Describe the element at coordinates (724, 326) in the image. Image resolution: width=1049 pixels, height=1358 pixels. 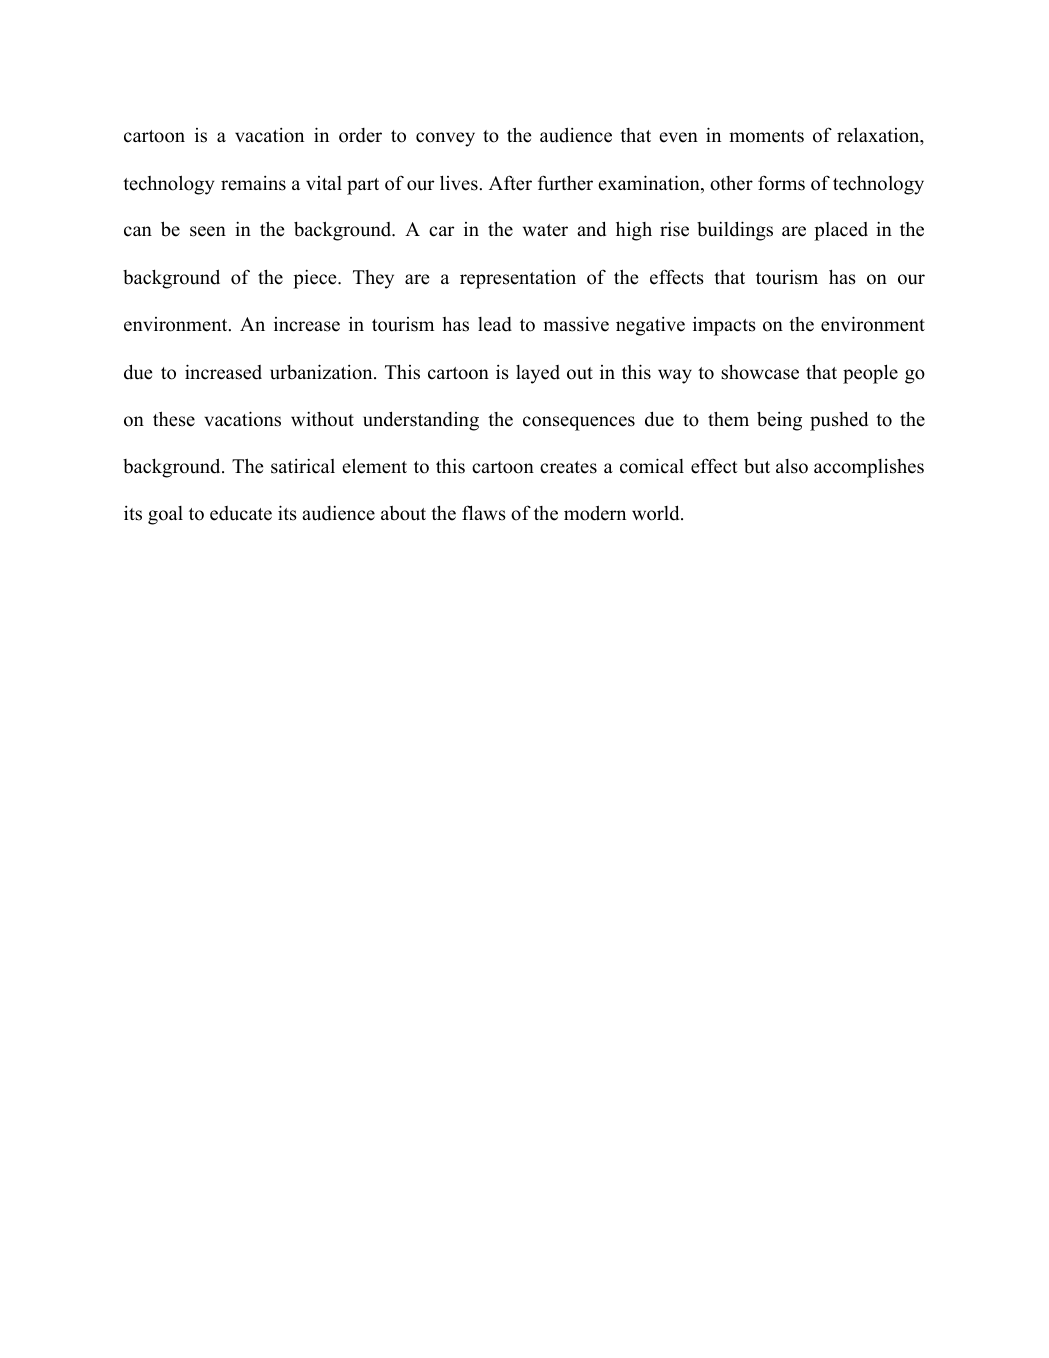
I see `impacts` at that location.
